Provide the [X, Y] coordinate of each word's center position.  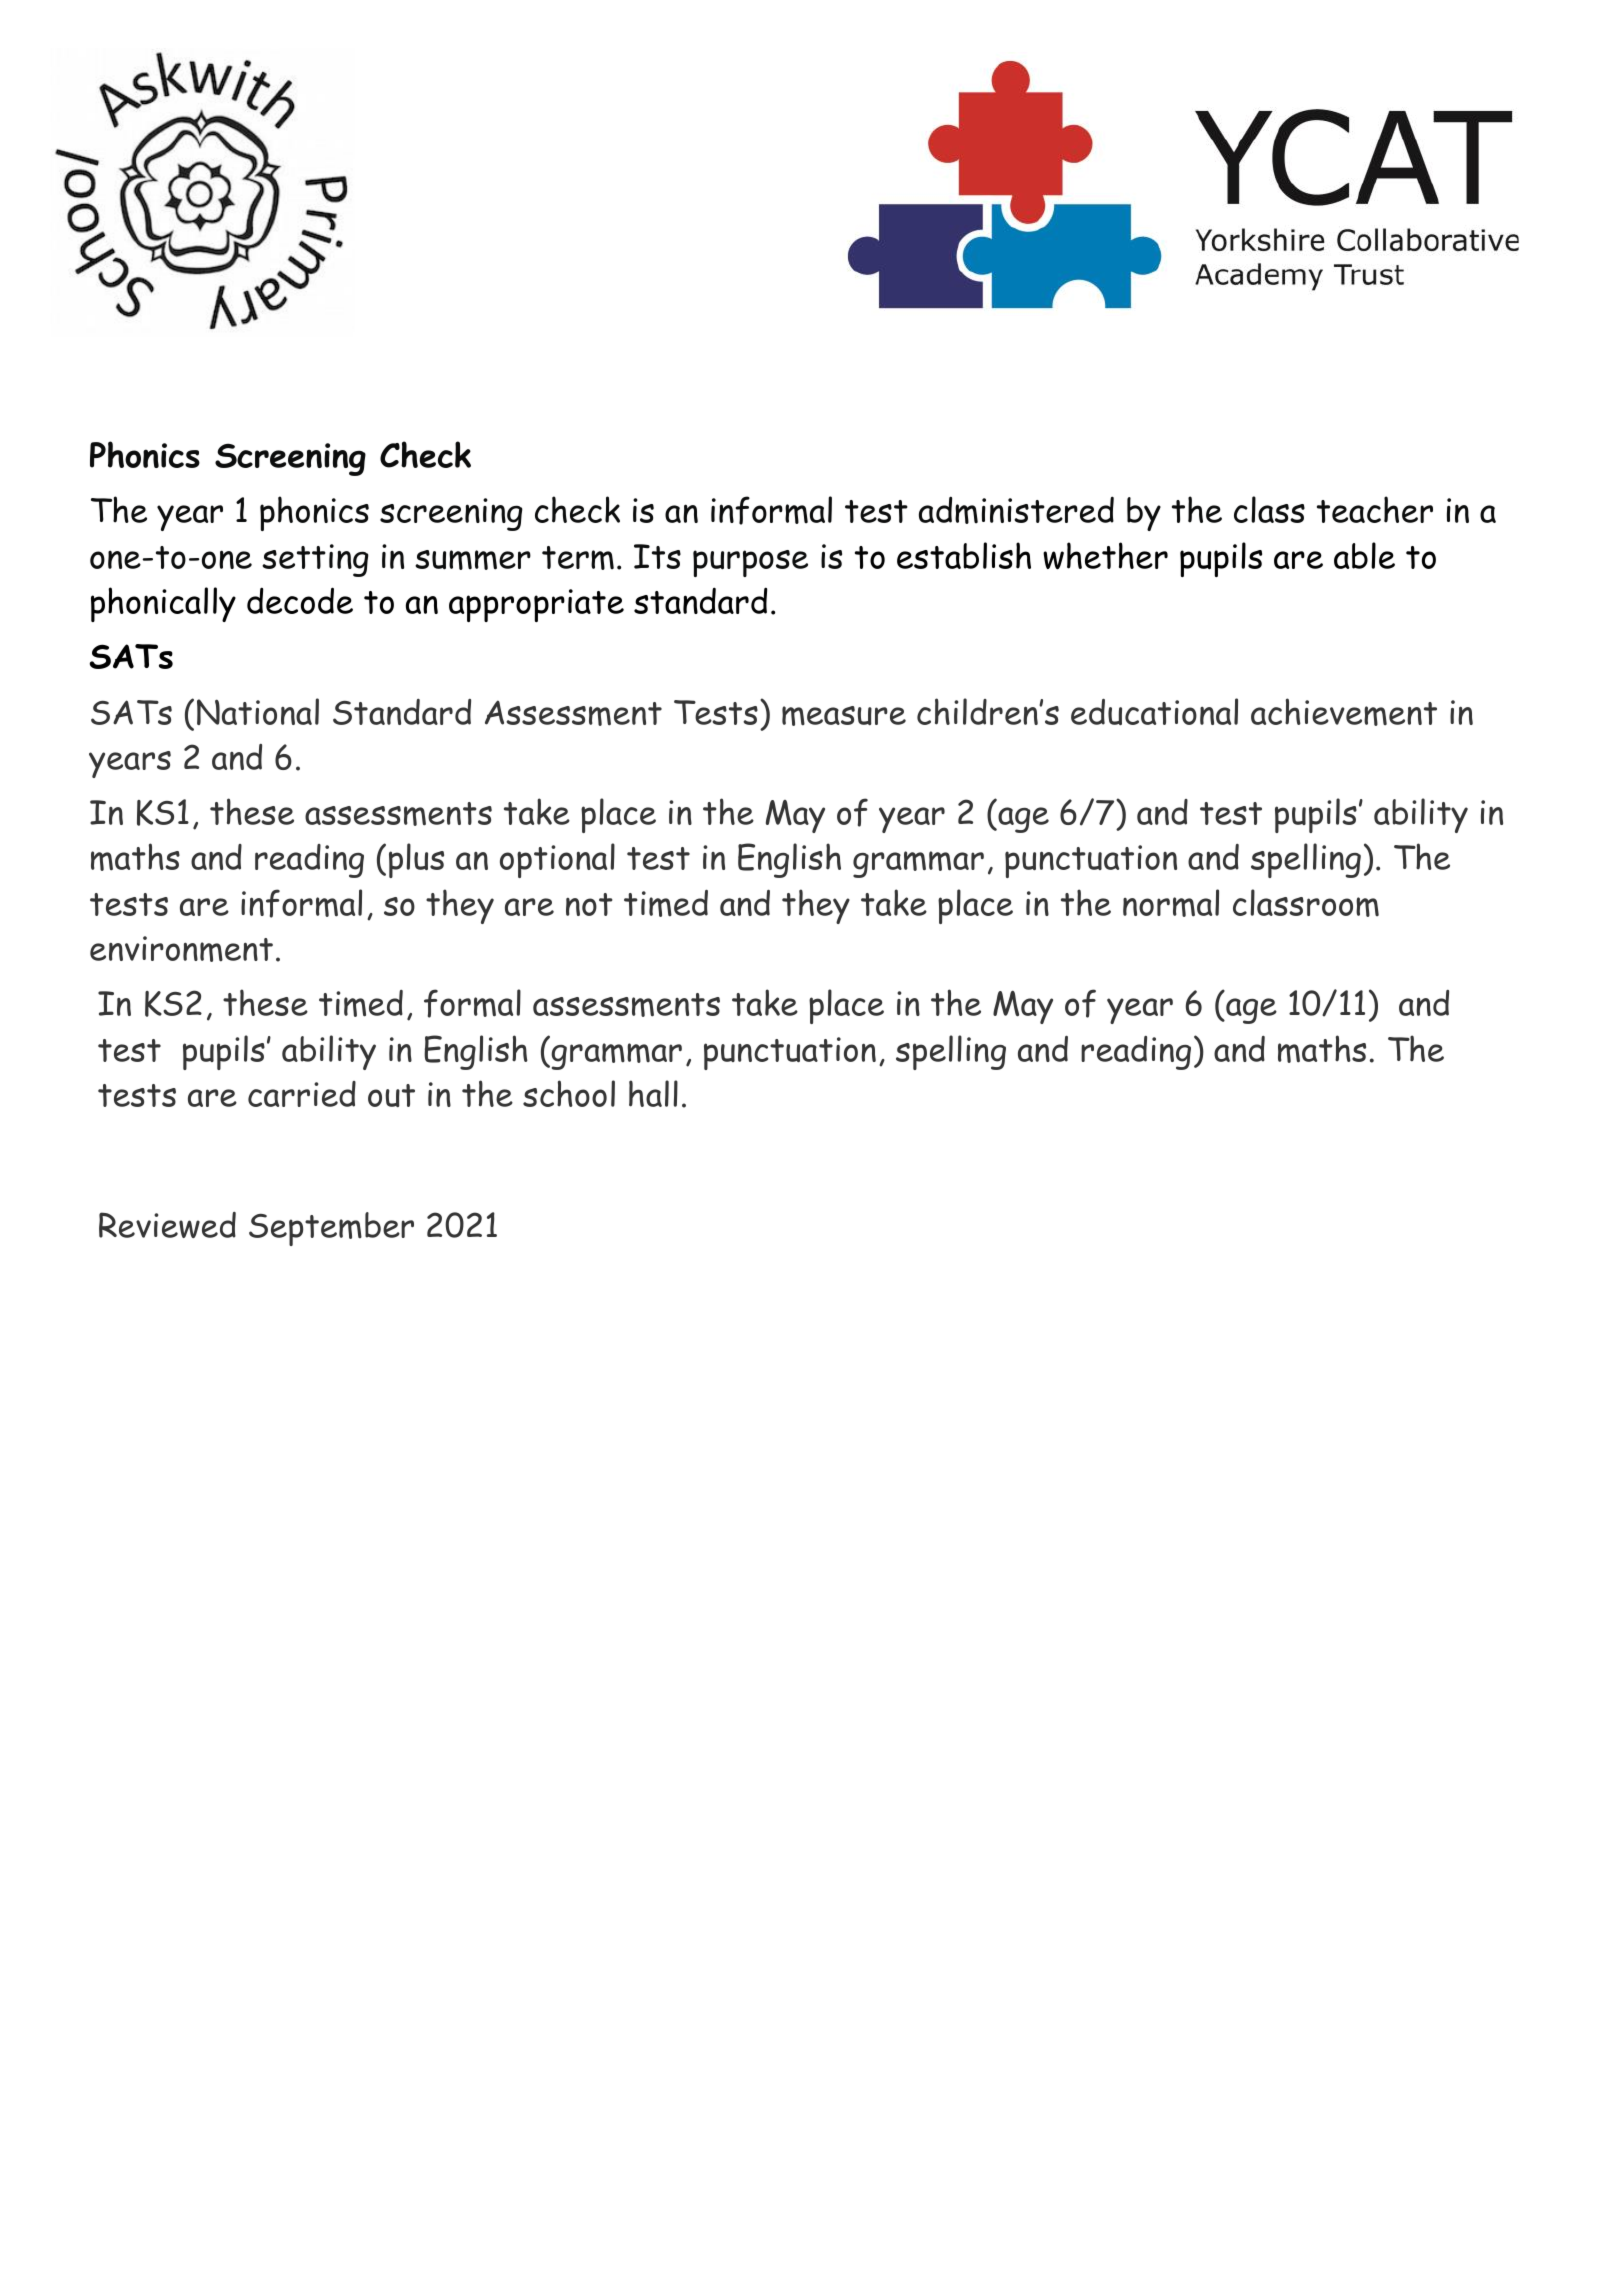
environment [181, 949]
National [258, 711]
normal [1171, 903]
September [331, 1229]
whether [1105, 556]
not [589, 904]
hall [653, 1093]
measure [844, 716]
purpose [750, 563]
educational [1154, 711]
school [569, 1093]
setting [315, 560]
